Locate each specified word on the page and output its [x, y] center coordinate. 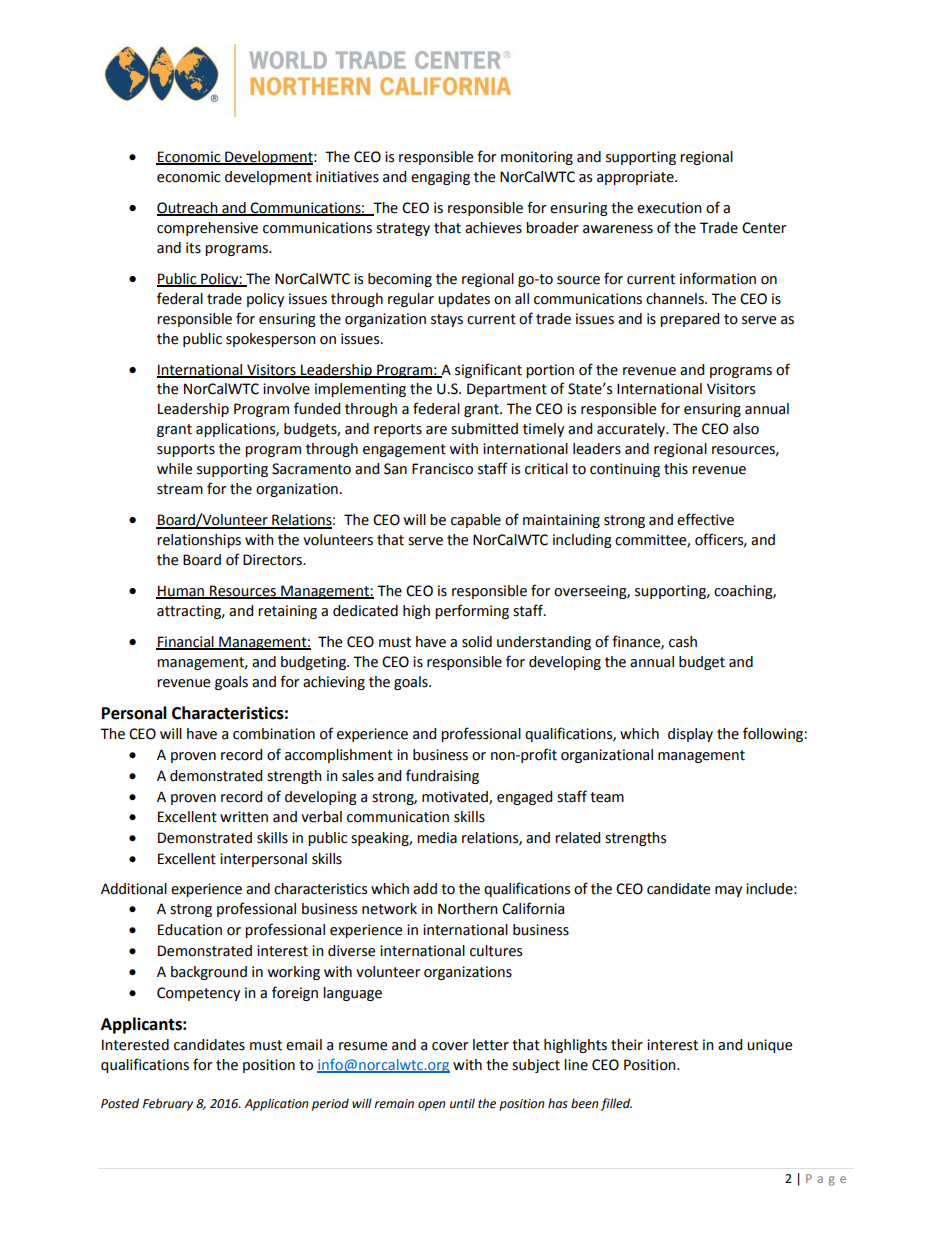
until [462, 1103]
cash [683, 642]
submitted [484, 429]
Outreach [188, 208]
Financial [186, 643]
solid [477, 642]
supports [186, 450]
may [728, 891]
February [168, 1104]
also [746, 429]
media [437, 838]
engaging [440, 178]
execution [669, 208]
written [244, 817]
